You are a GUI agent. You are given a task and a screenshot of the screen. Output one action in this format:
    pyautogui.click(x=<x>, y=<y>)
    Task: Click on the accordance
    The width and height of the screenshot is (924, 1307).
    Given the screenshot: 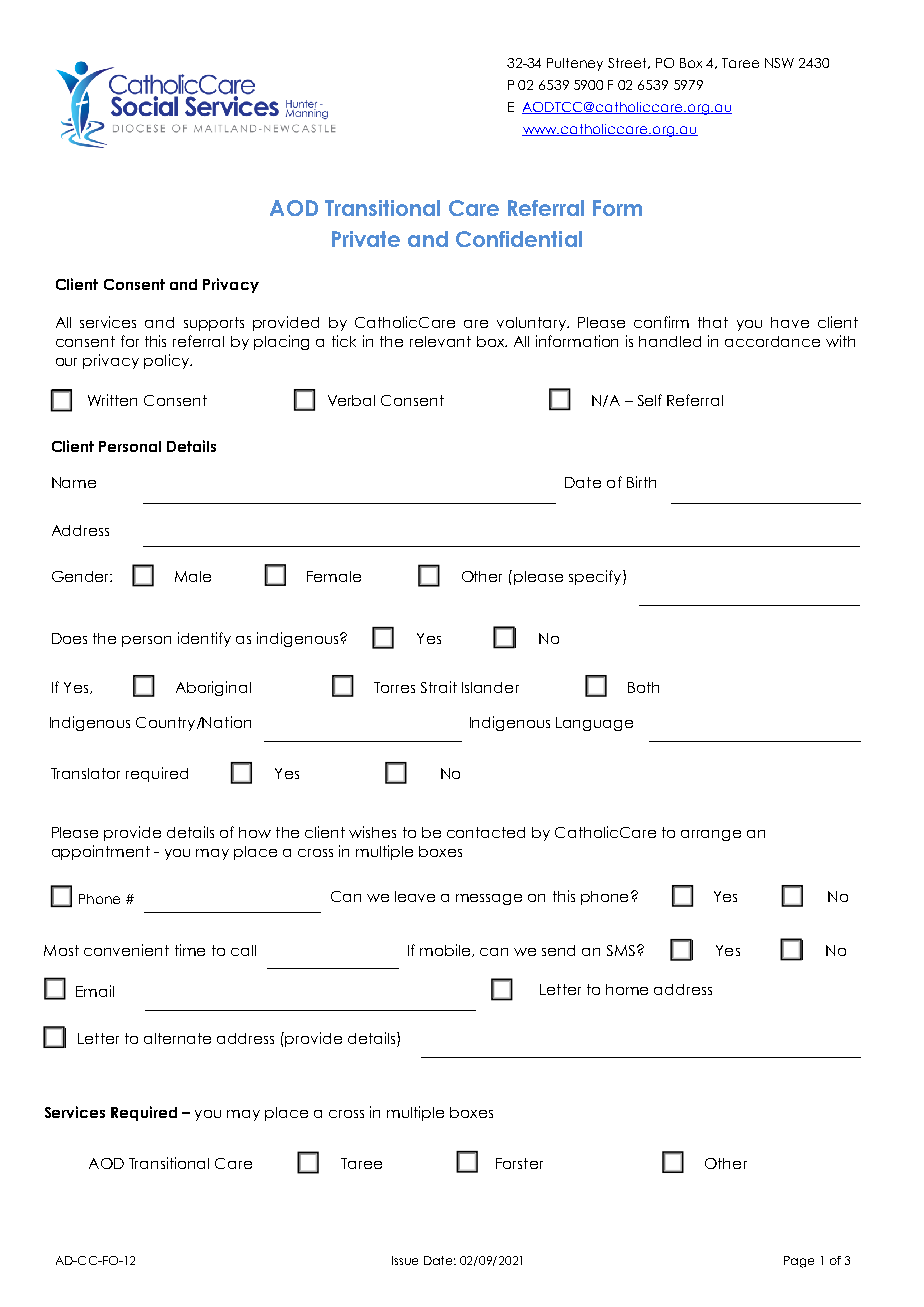 What is the action you would take?
    pyautogui.click(x=772, y=341)
